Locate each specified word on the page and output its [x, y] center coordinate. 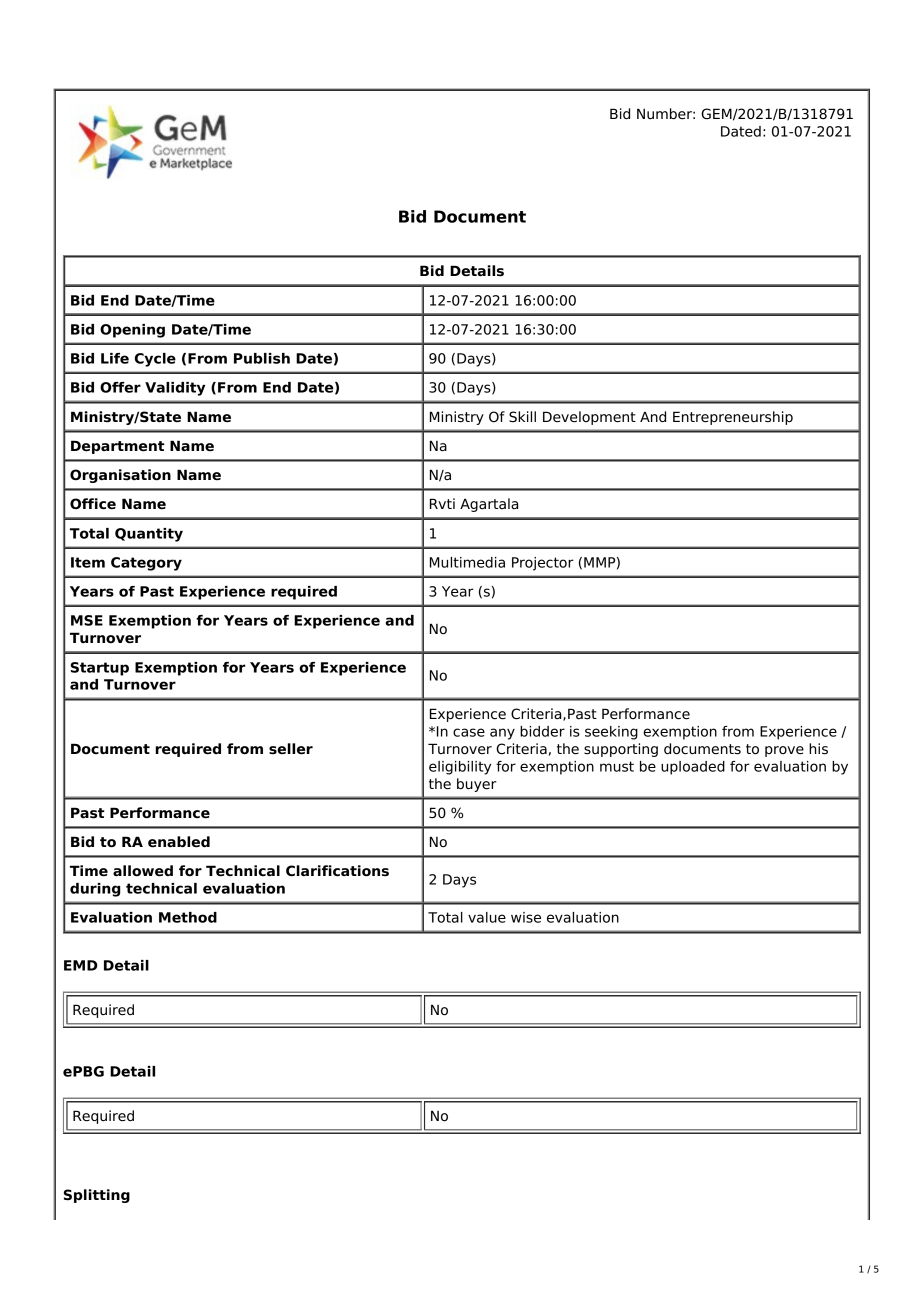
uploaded [693, 768]
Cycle [155, 360]
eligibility [460, 768]
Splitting [97, 1196]
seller [291, 749]
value [487, 917]
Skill [522, 416]
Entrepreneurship [733, 418]
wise [526, 917]
